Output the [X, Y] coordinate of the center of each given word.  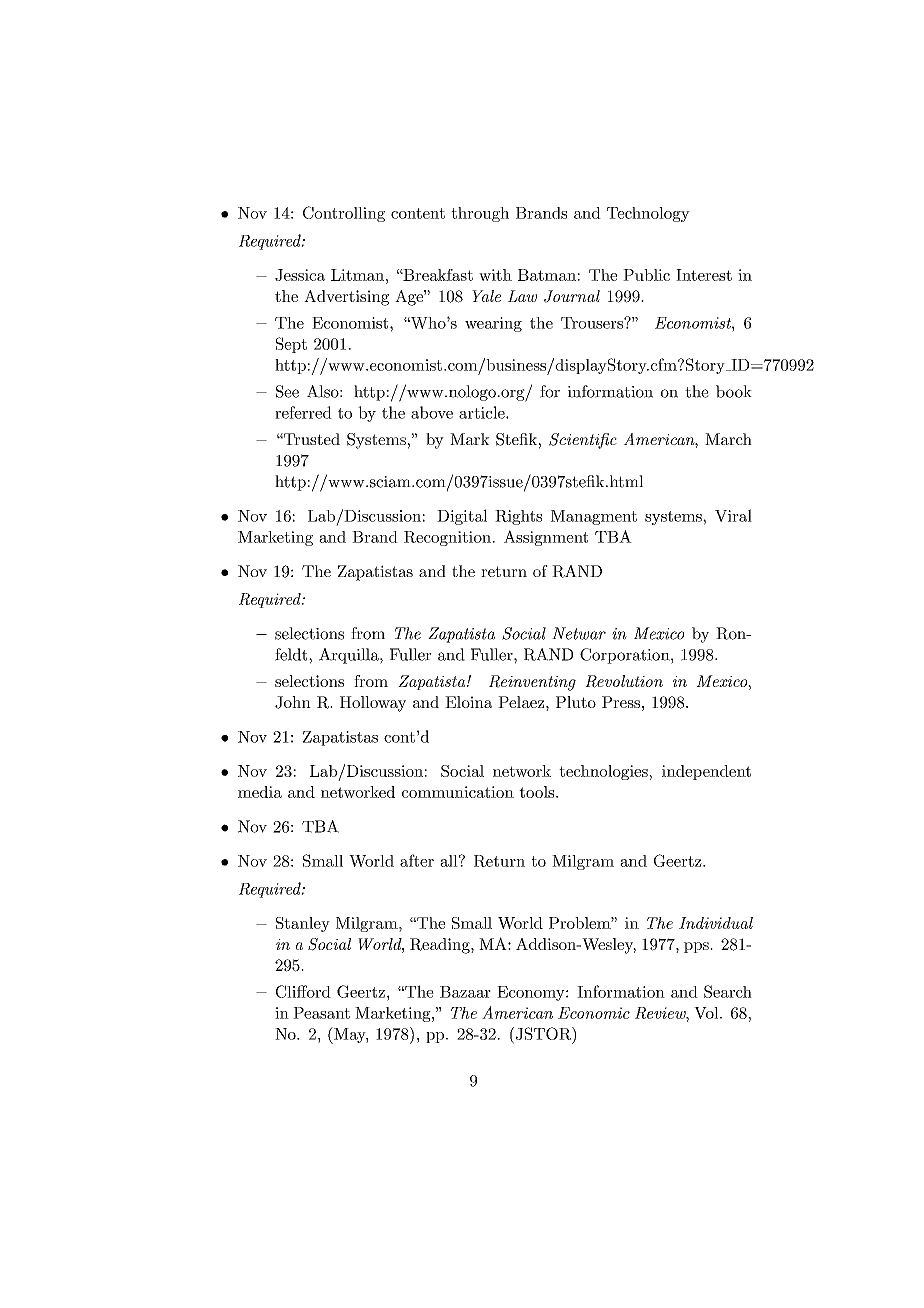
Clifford [303, 991]
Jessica [300, 275]
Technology [648, 214]
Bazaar [465, 992]
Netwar [579, 633]
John [293, 702]
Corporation [626, 656]
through [480, 214]
